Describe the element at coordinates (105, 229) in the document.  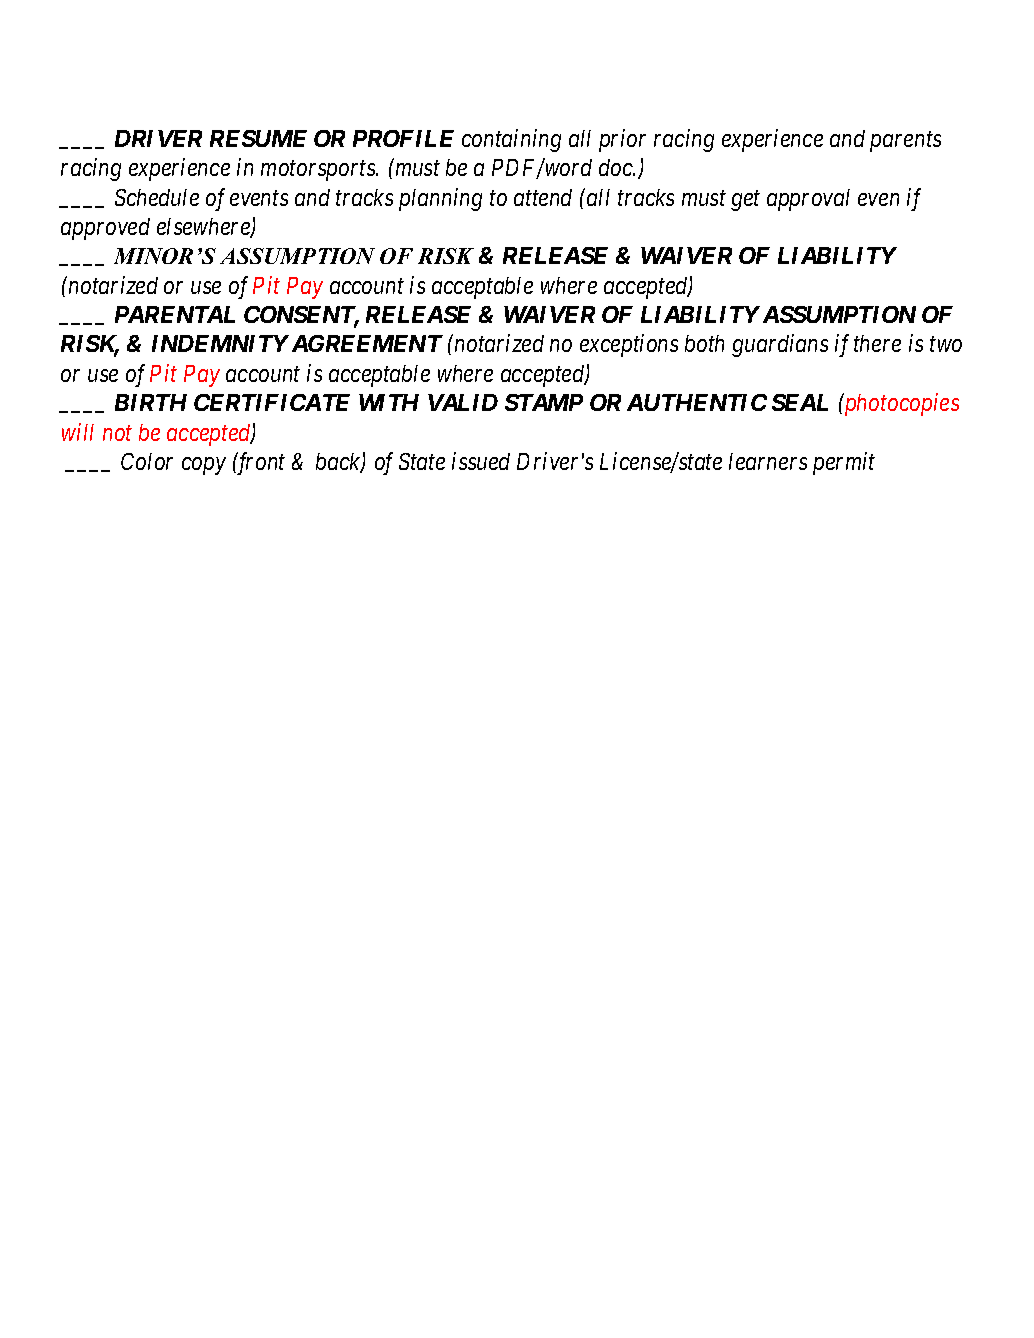
I see `approved` at that location.
